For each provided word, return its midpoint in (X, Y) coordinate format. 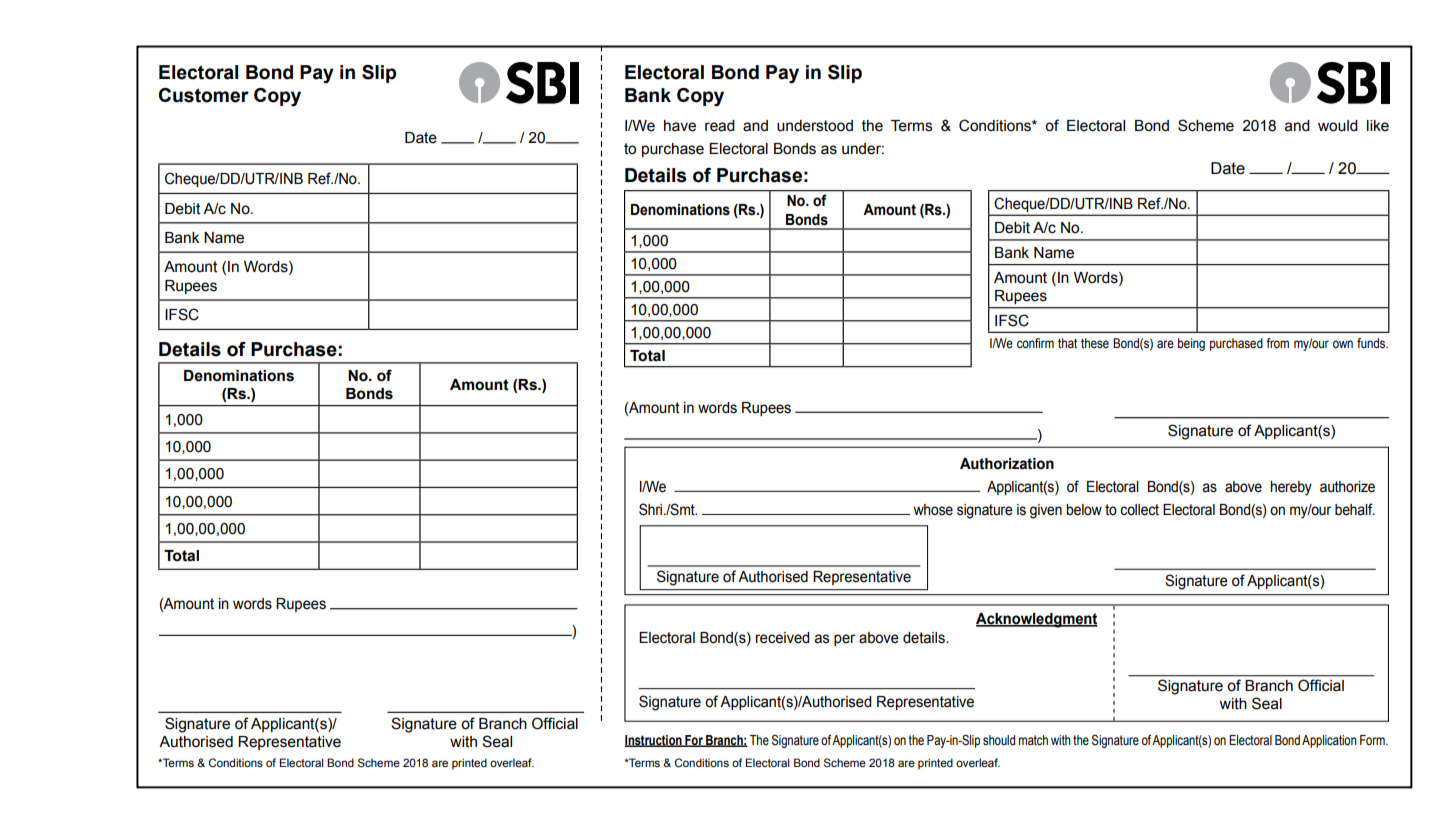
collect (1139, 510)
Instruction (654, 741)
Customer (203, 95)
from (1277, 343)
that (1067, 343)
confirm (1035, 343)
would (1338, 126)
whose (933, 510)
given (1046, 511)
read (720, 126)
